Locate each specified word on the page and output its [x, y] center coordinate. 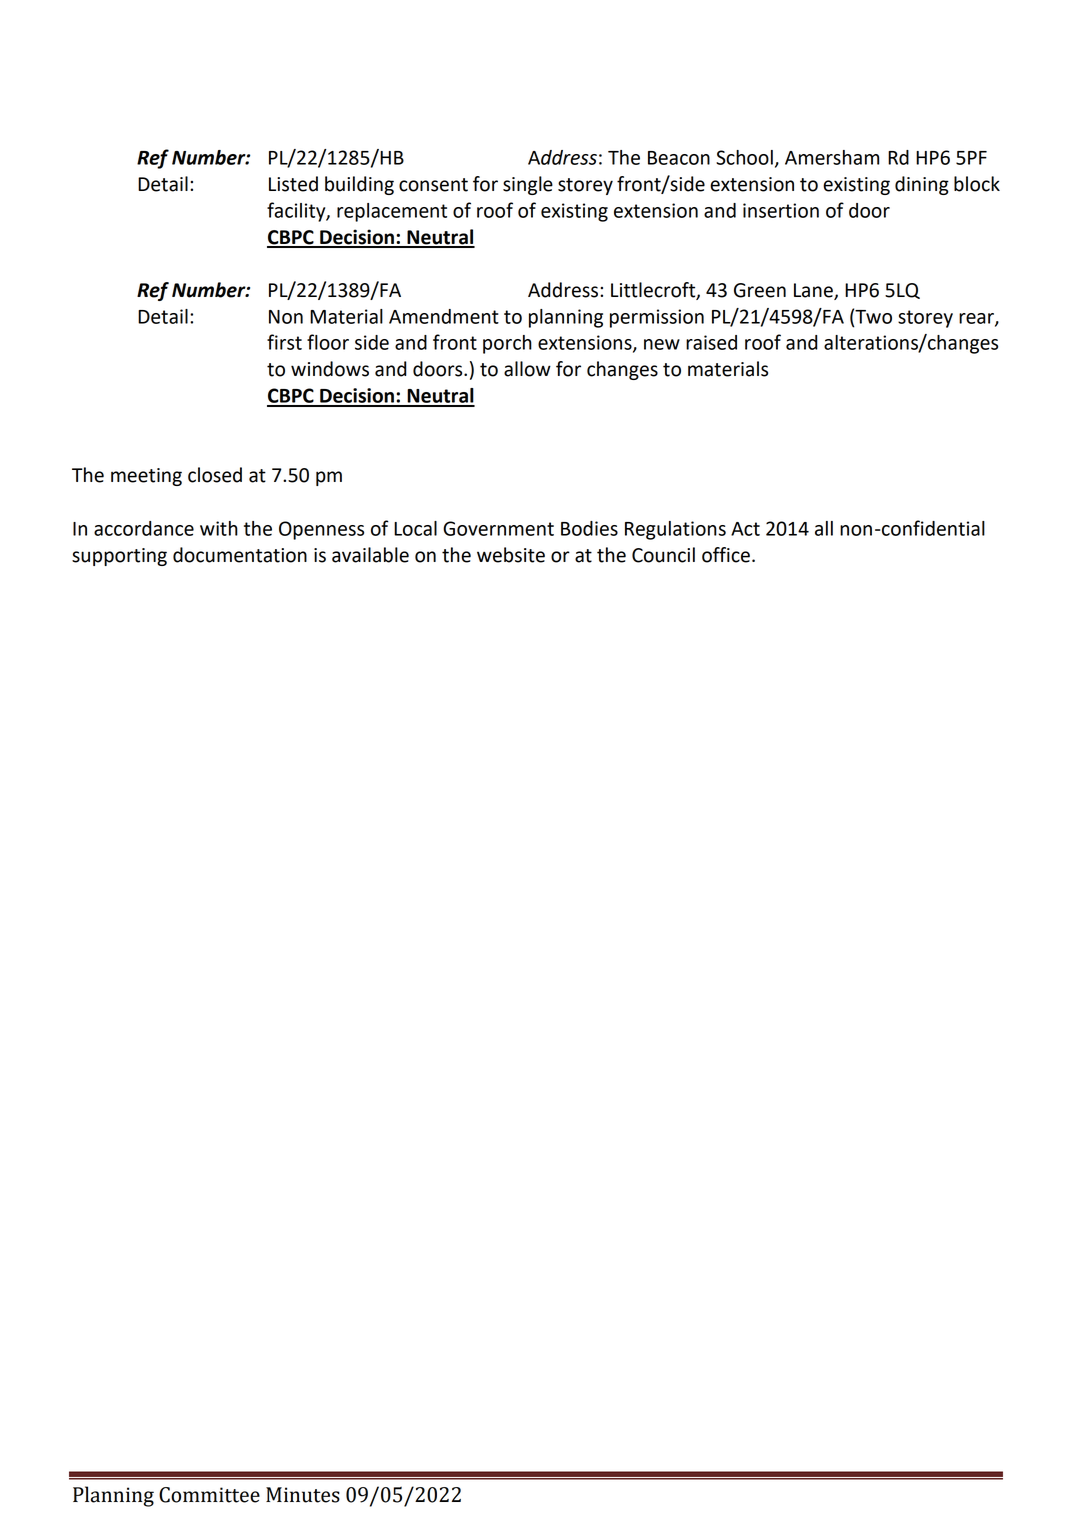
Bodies [589, 528]
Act [745, 529]
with [219, 528]
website [511, 555]
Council [663, 555]
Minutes [303, 1495]
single [528, 185]
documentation [240, 555]
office [726, 555]
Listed [293, 184]
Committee [209, 1495]
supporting [119, 557]
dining [922, 185]
